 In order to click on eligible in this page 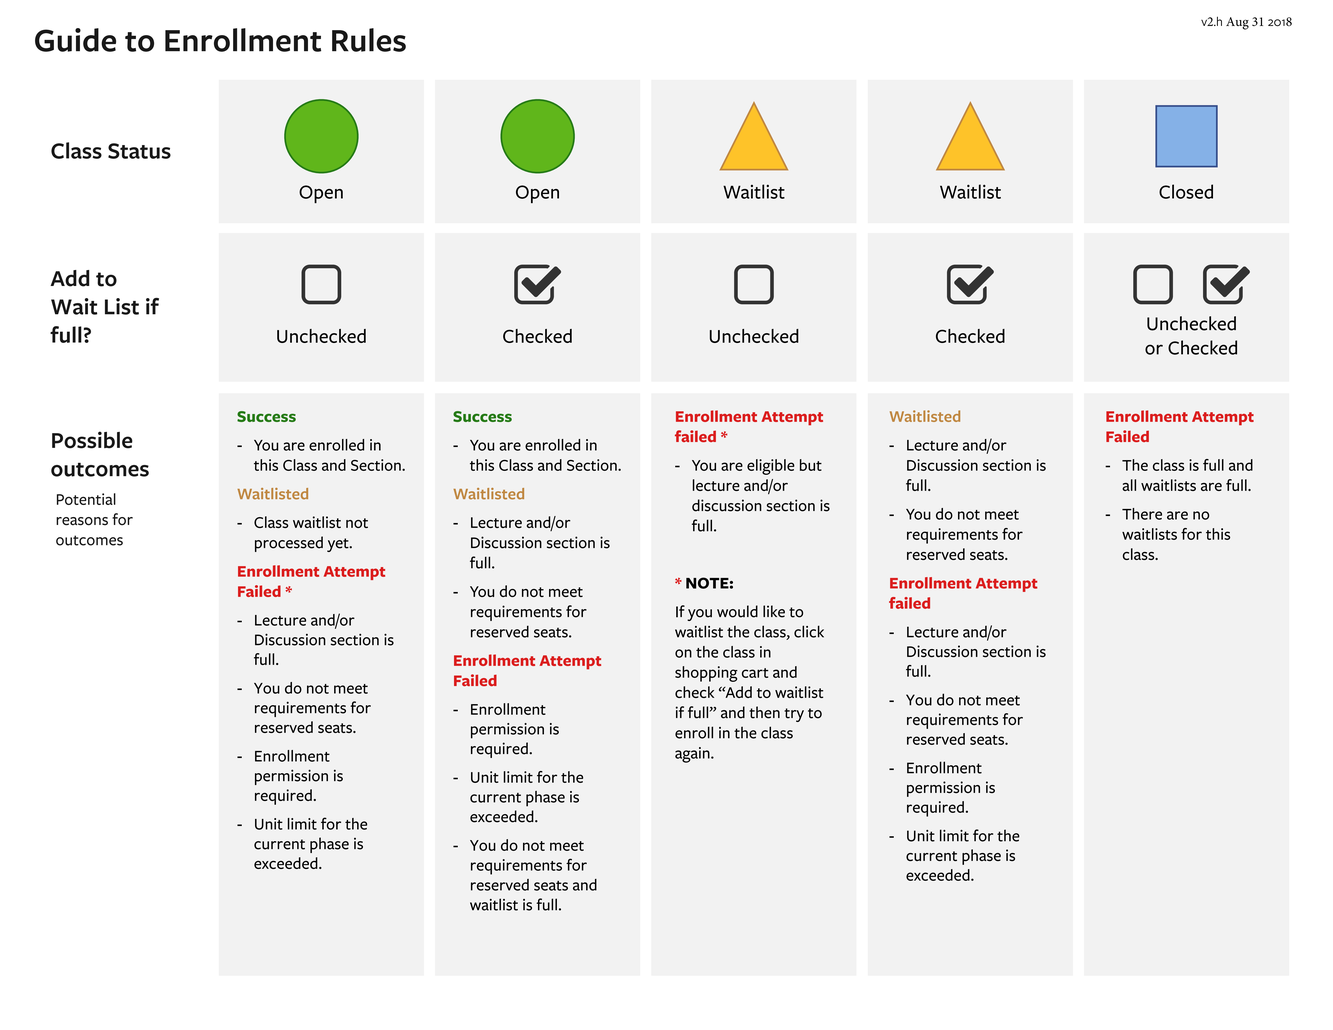, I will do `click(771, 467)`.
